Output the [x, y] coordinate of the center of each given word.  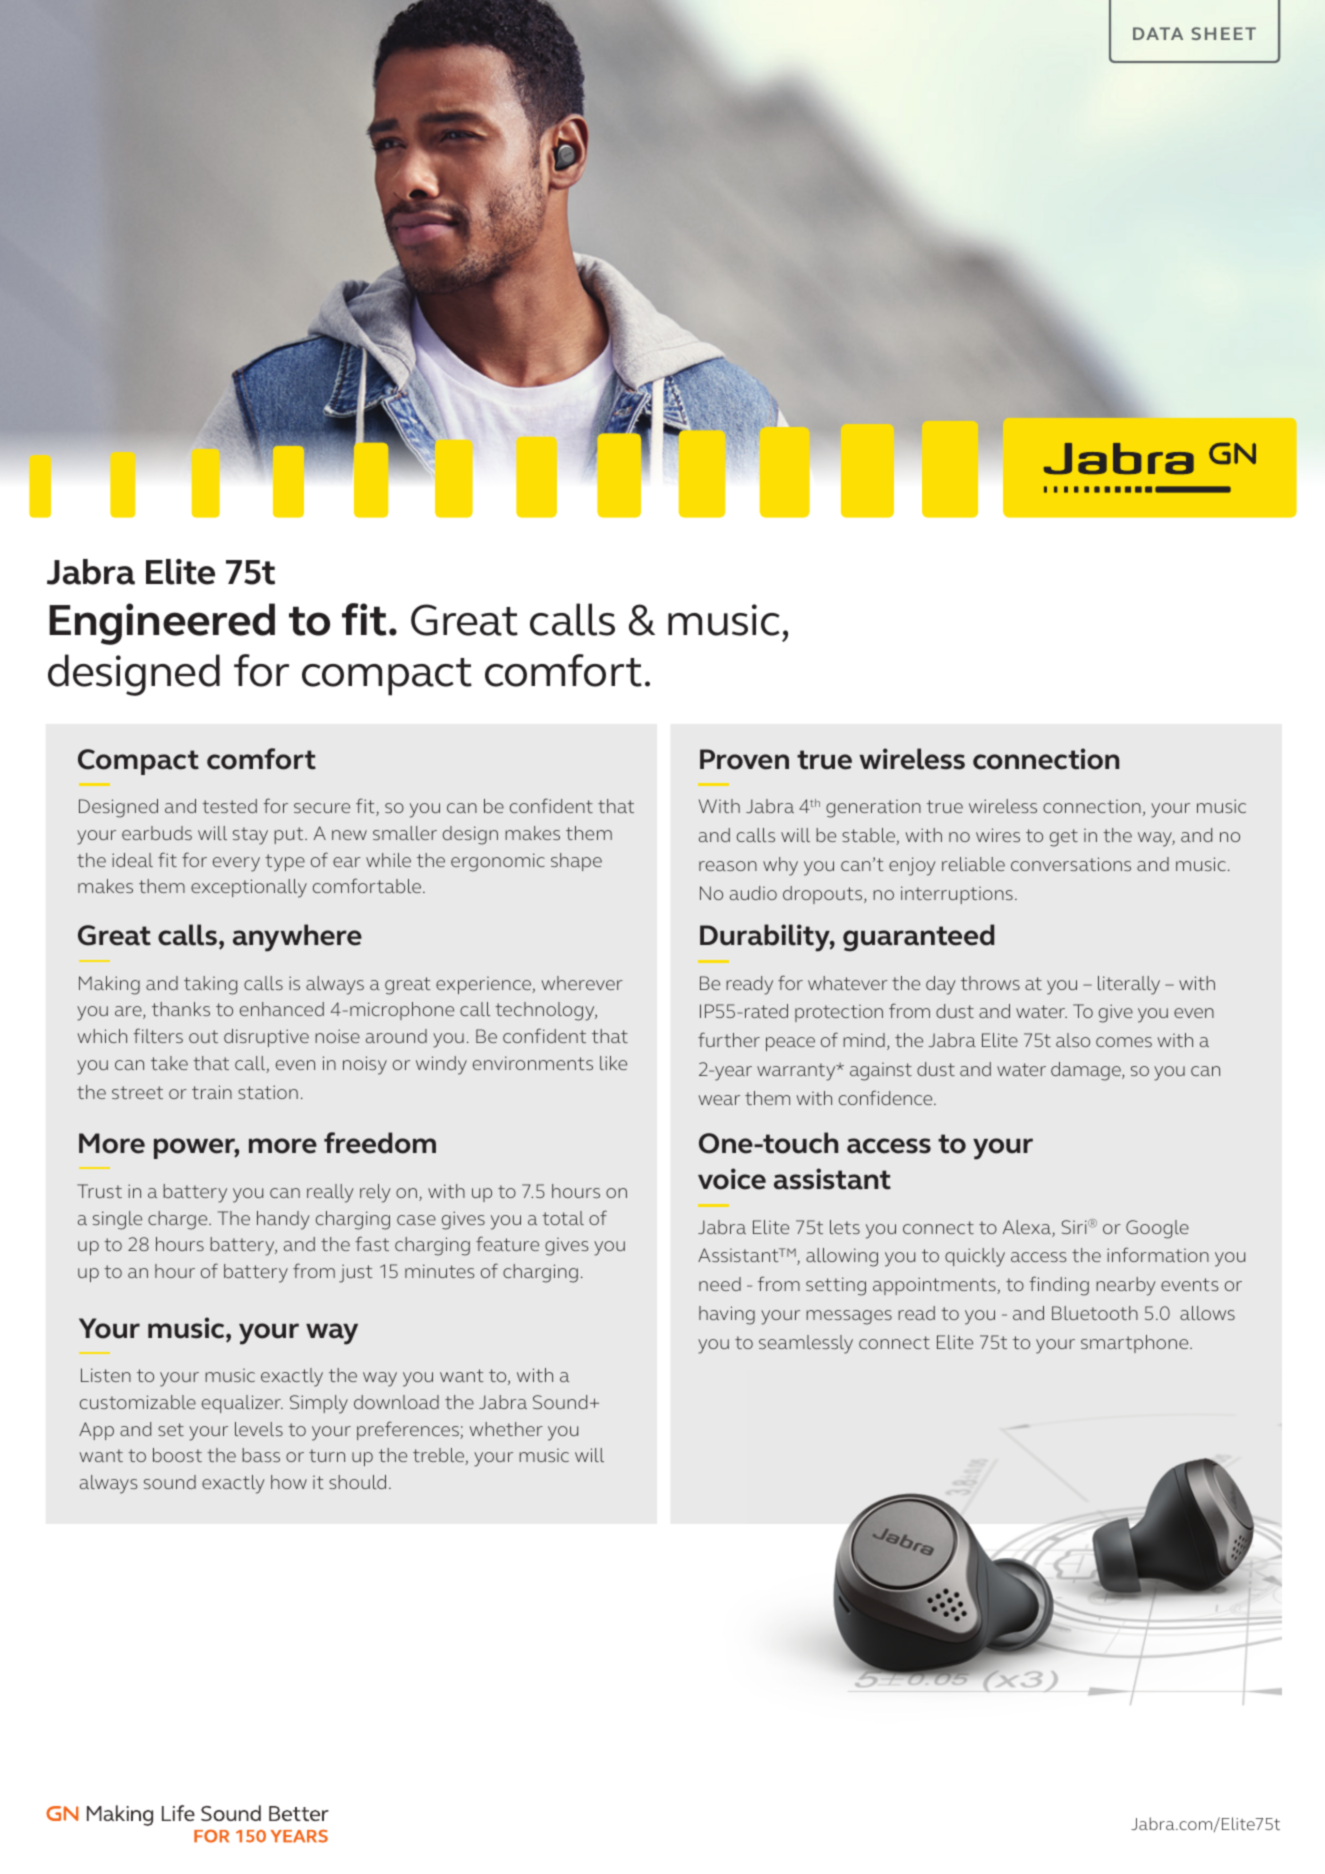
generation [873, 808]
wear [719, 1100]
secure [322, 808]
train [212, 1092]
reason [728, 866]
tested [229, 806]
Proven [744, 759]
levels [259, 1429]
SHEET [1224, 33]
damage [1087, 1071]
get [1064, 838]
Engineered [162, 624]
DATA [1158, 33]
